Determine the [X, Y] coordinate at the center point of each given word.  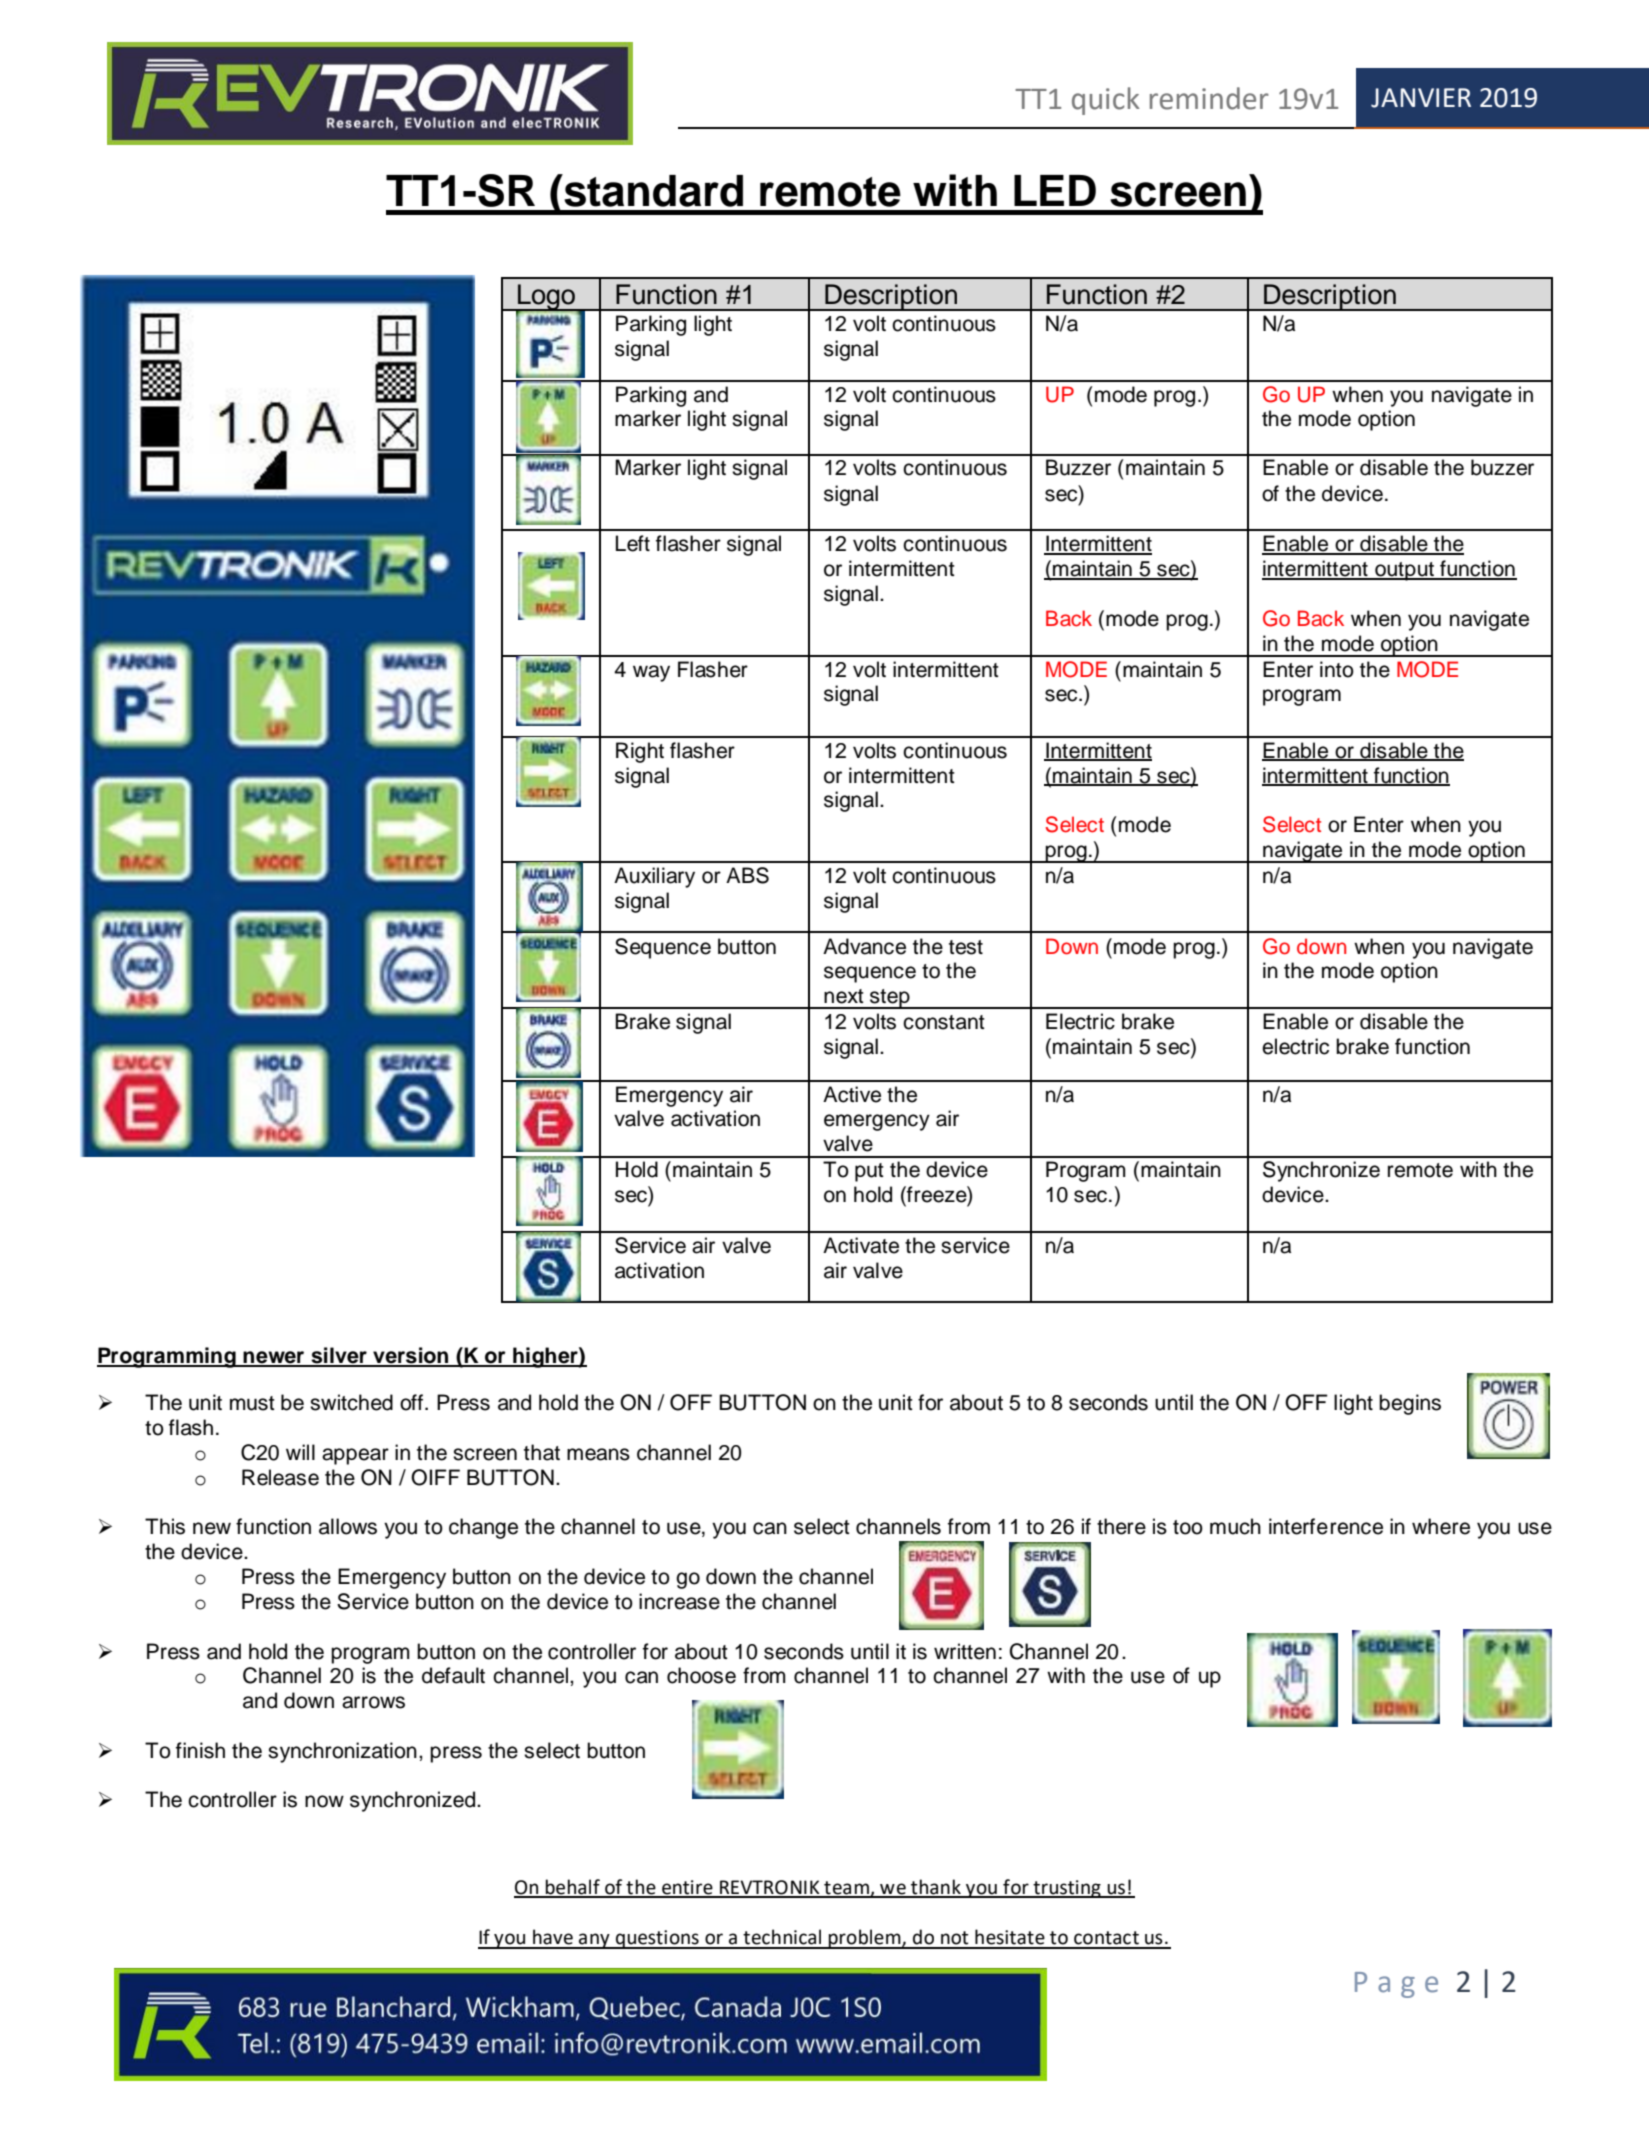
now [324, 1801]
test [966, 947]
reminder [1209, 98]
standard [652, 190]
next [844, 996]
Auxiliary [654, 877]
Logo [546, 298]
